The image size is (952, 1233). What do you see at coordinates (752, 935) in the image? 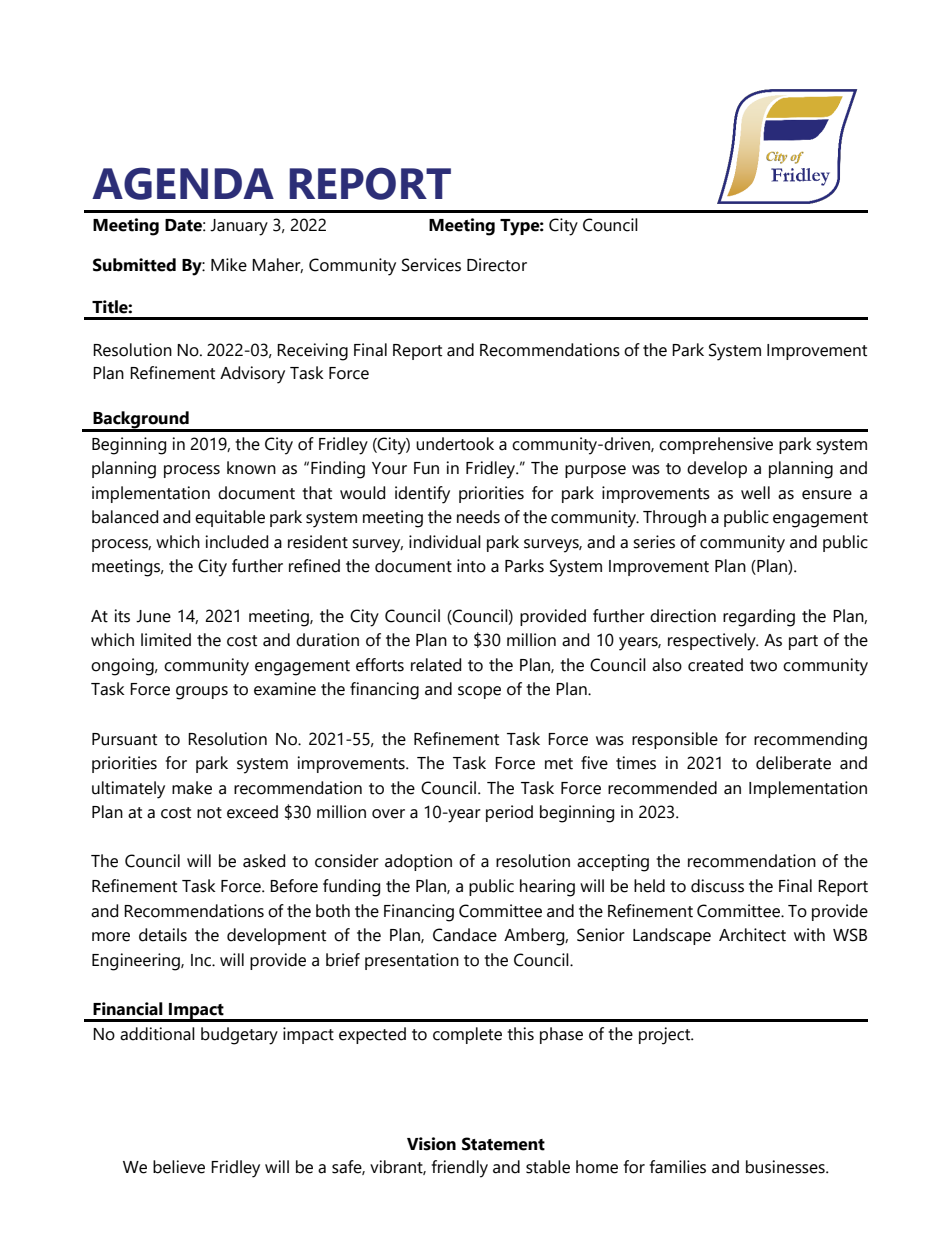
I see `Architect` at bounding box center [752, 935].
